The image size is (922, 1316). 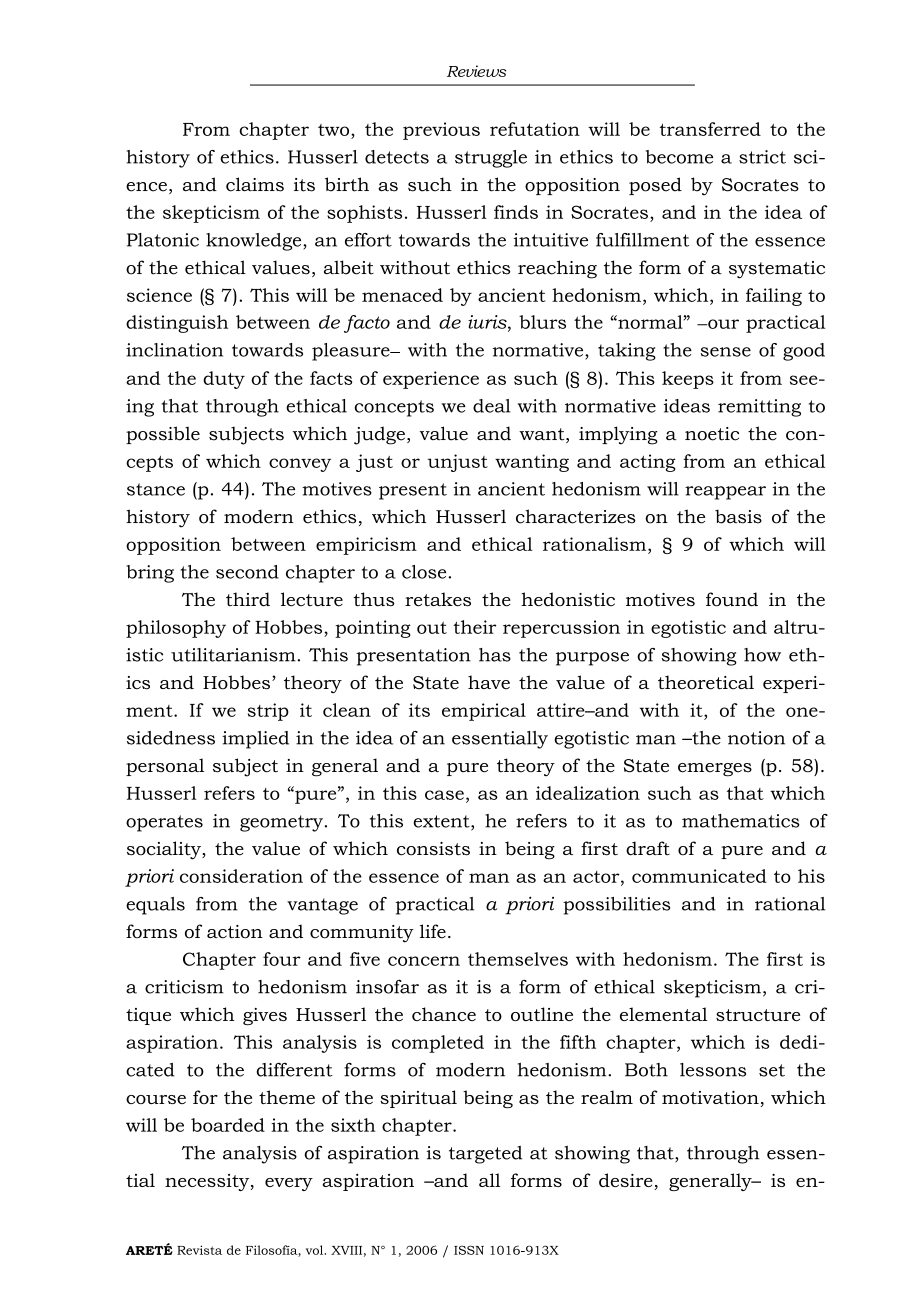 What do you see at coordinates (710, 129) in the document?
I see `transferred` at bounding box center [710, 129].
